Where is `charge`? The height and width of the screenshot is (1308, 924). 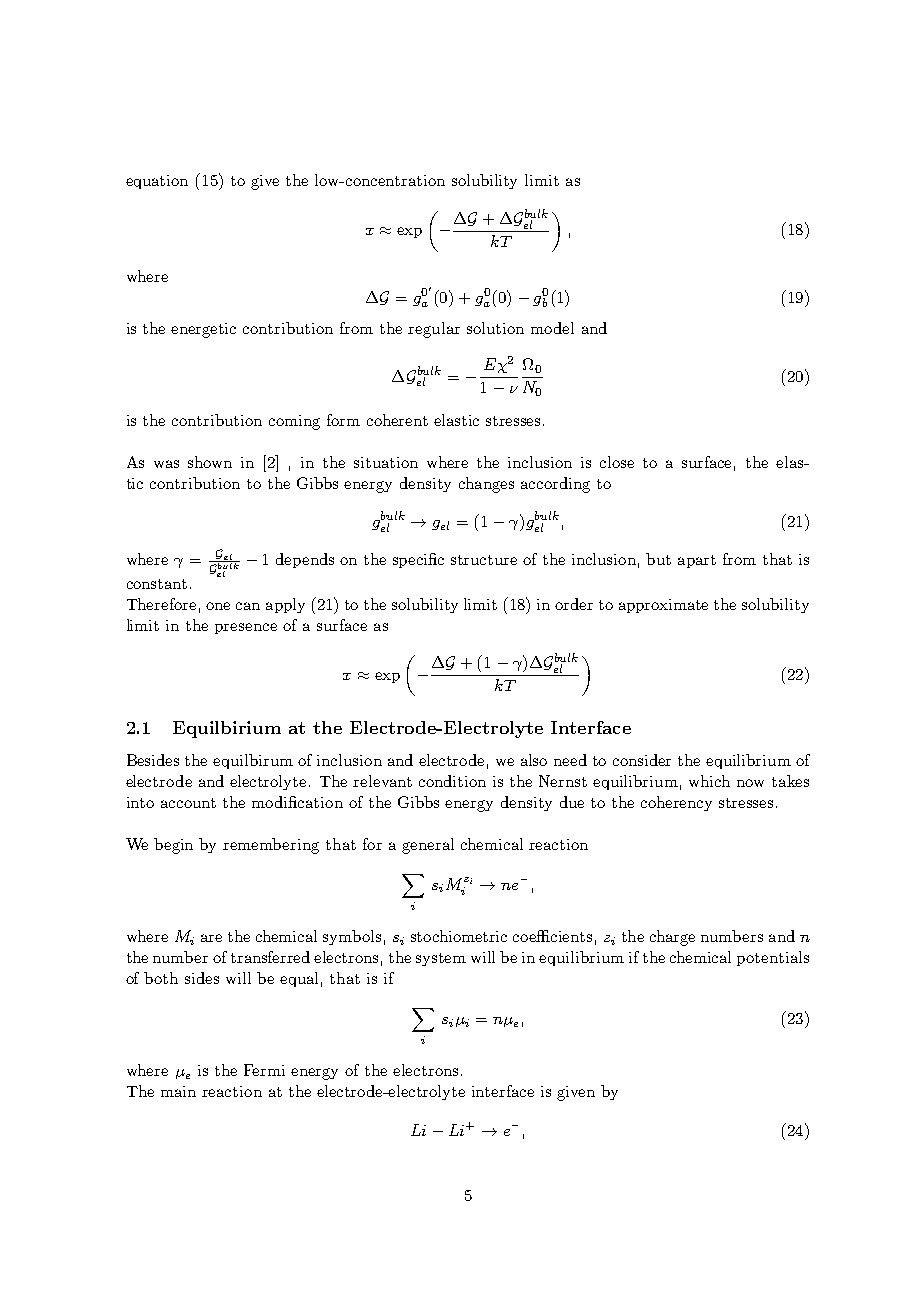
charge is located at coordinates (672, 938).
